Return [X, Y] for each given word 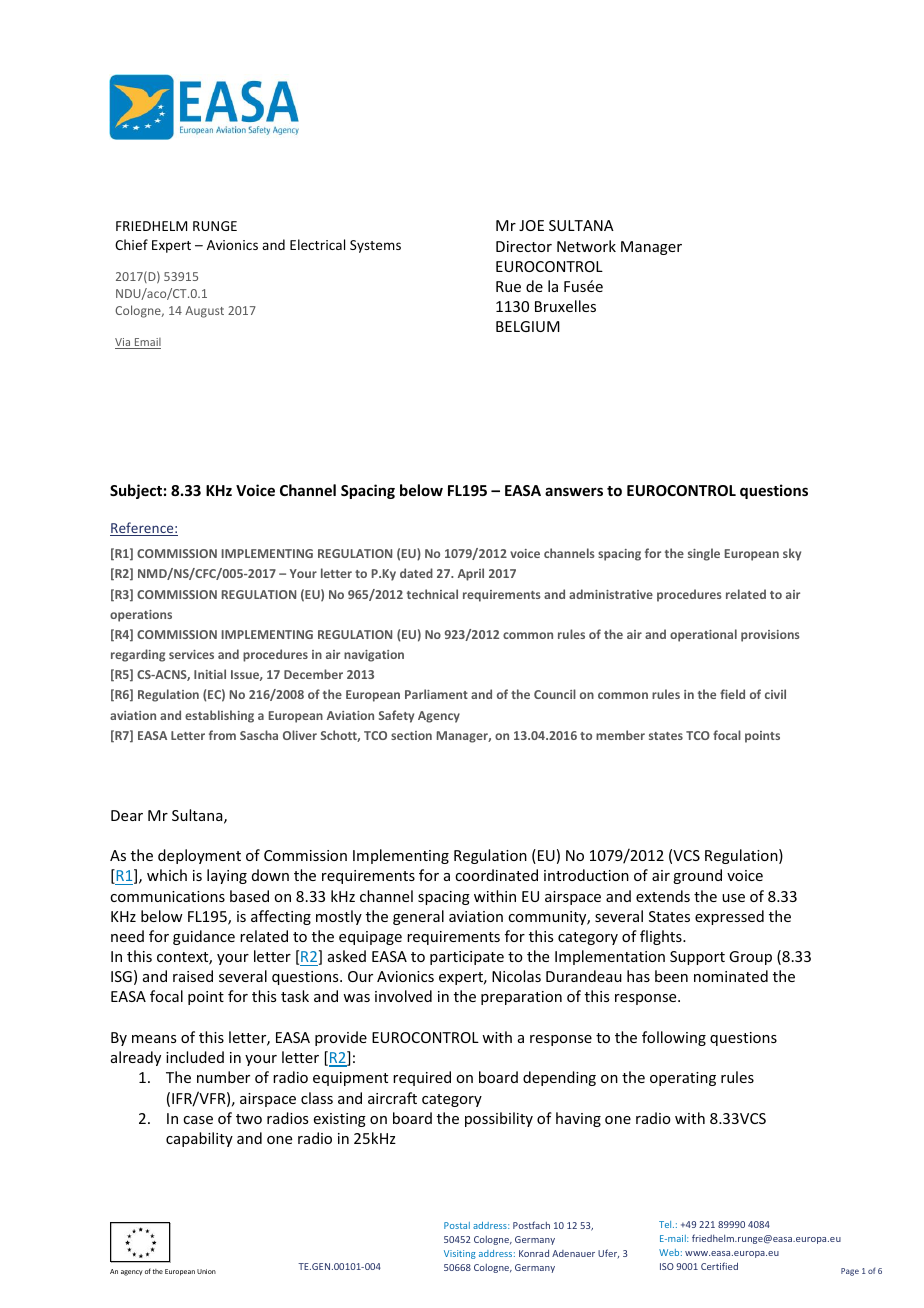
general [418, 917]
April [471, 574]
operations [141, 616]
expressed [729, 917]
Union [206, 1271]
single [704, 554]
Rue [508, 286]
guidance [204, 937]
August [204, 312]
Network [586, 246]
